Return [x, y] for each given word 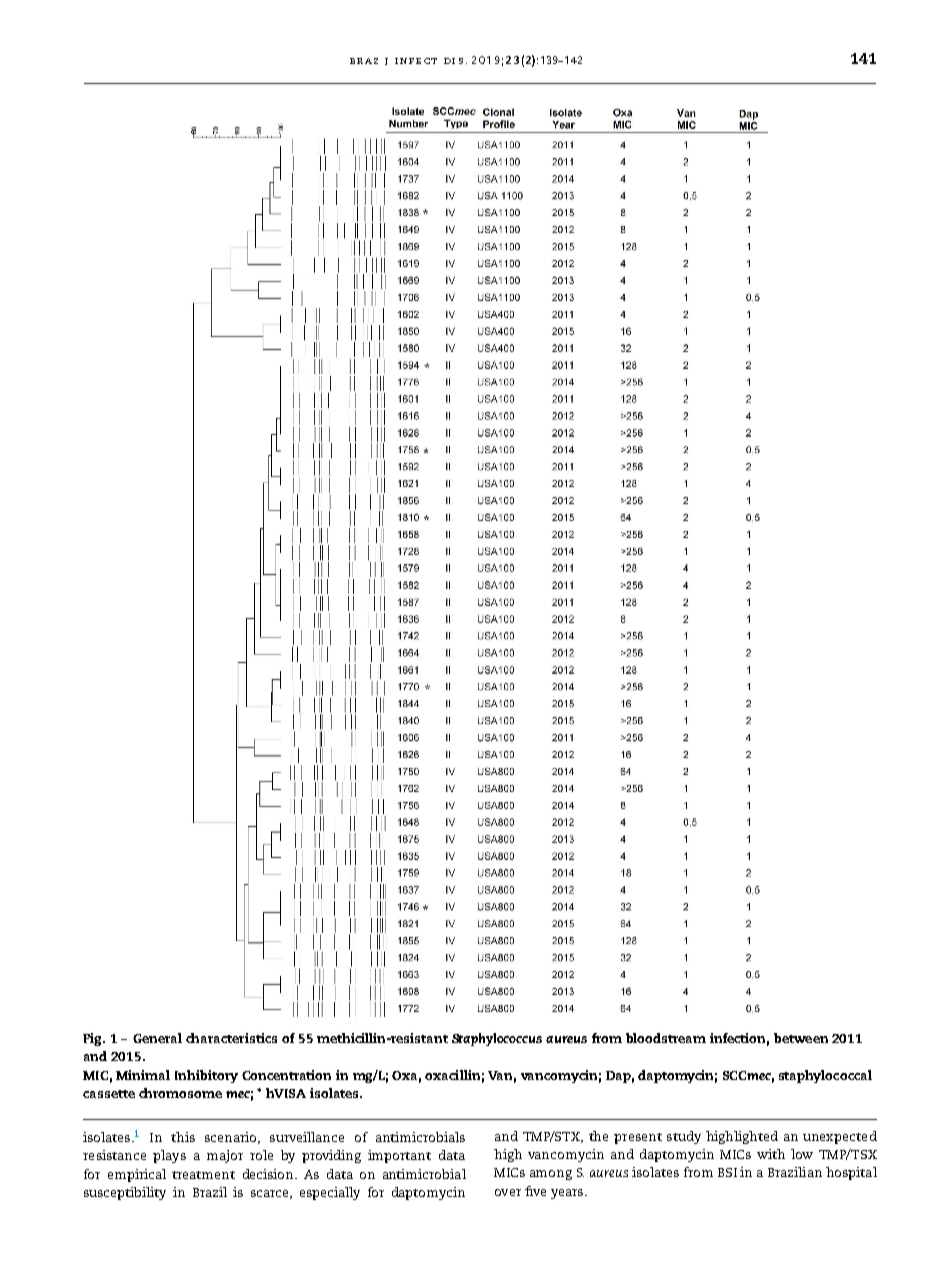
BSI [727, 1172]
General [157, 1038]
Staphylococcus [497, 1039]
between [801, 1038]
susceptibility [125, 1193]
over [508, 1192]
